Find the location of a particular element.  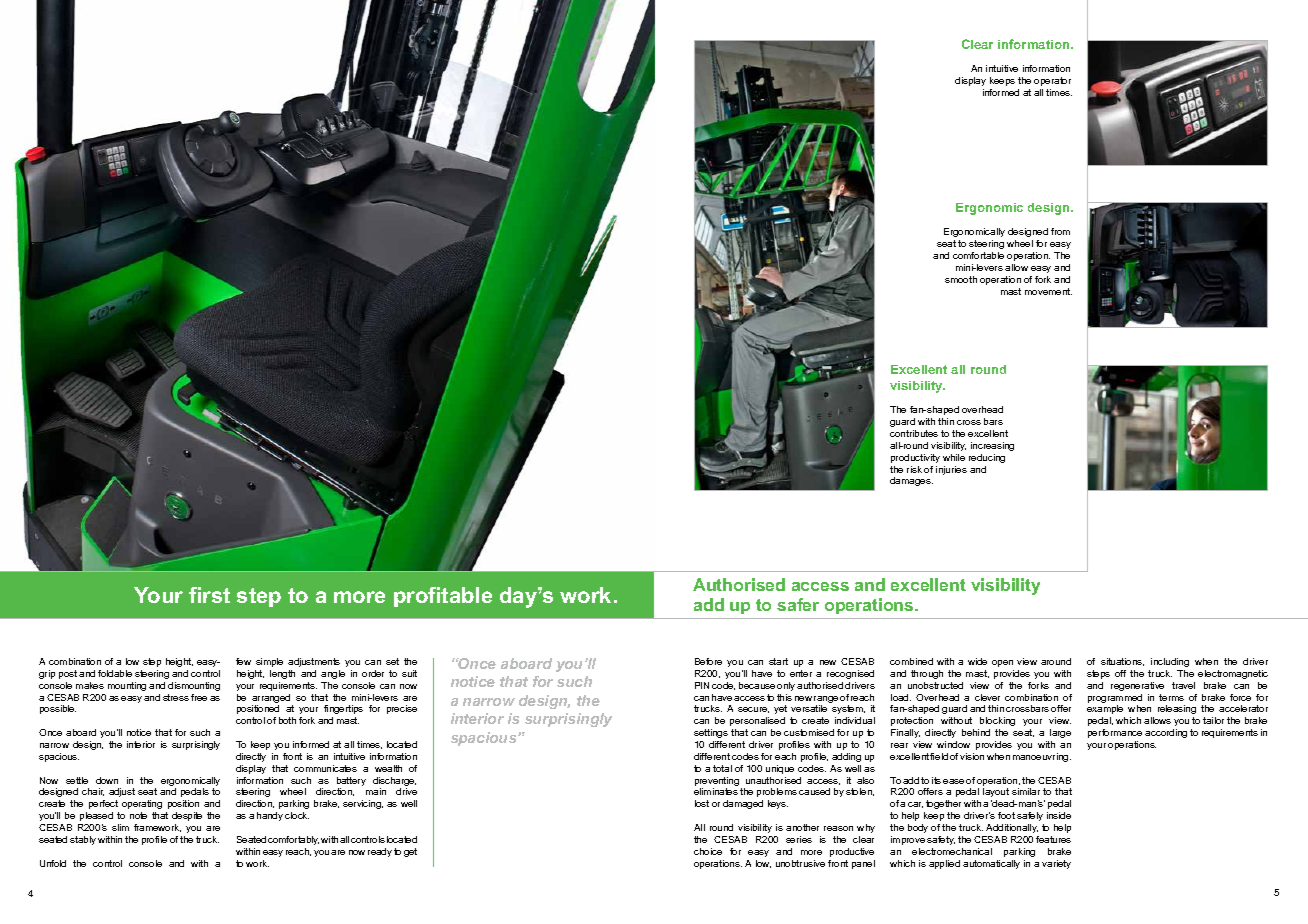

from is located at coordinates (1060, 231).
